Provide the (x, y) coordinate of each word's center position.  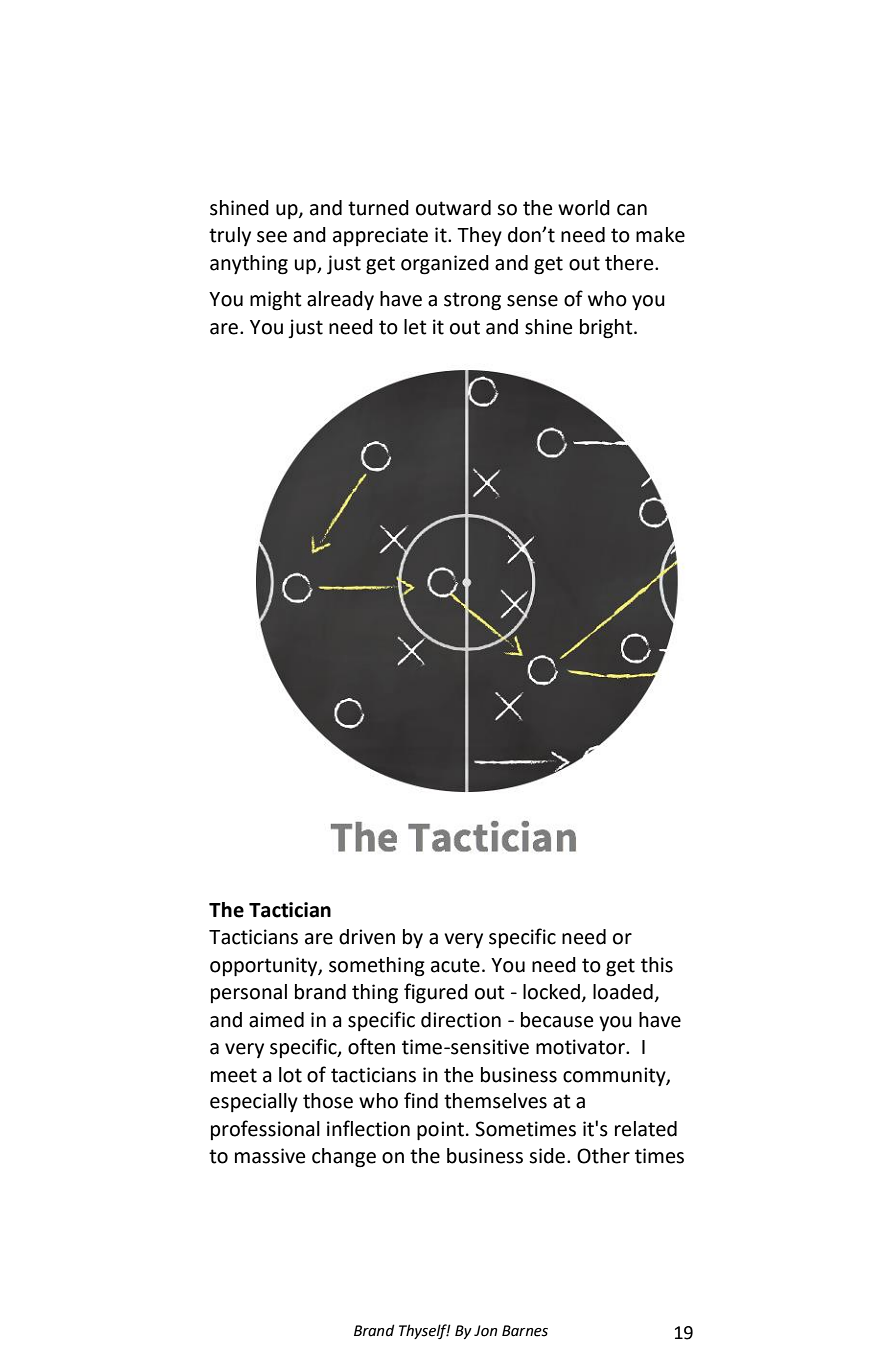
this (657, 965)
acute (455, 965)
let (415, 327)
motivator (581, 1047)
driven (367, 937)
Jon (485, 1331)
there (630, 263)
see (272, 237)
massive (270, 1156)
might (276, 301)
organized (445, 265)
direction (461, 1020)
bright (607, 329)
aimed (276, 1020)
